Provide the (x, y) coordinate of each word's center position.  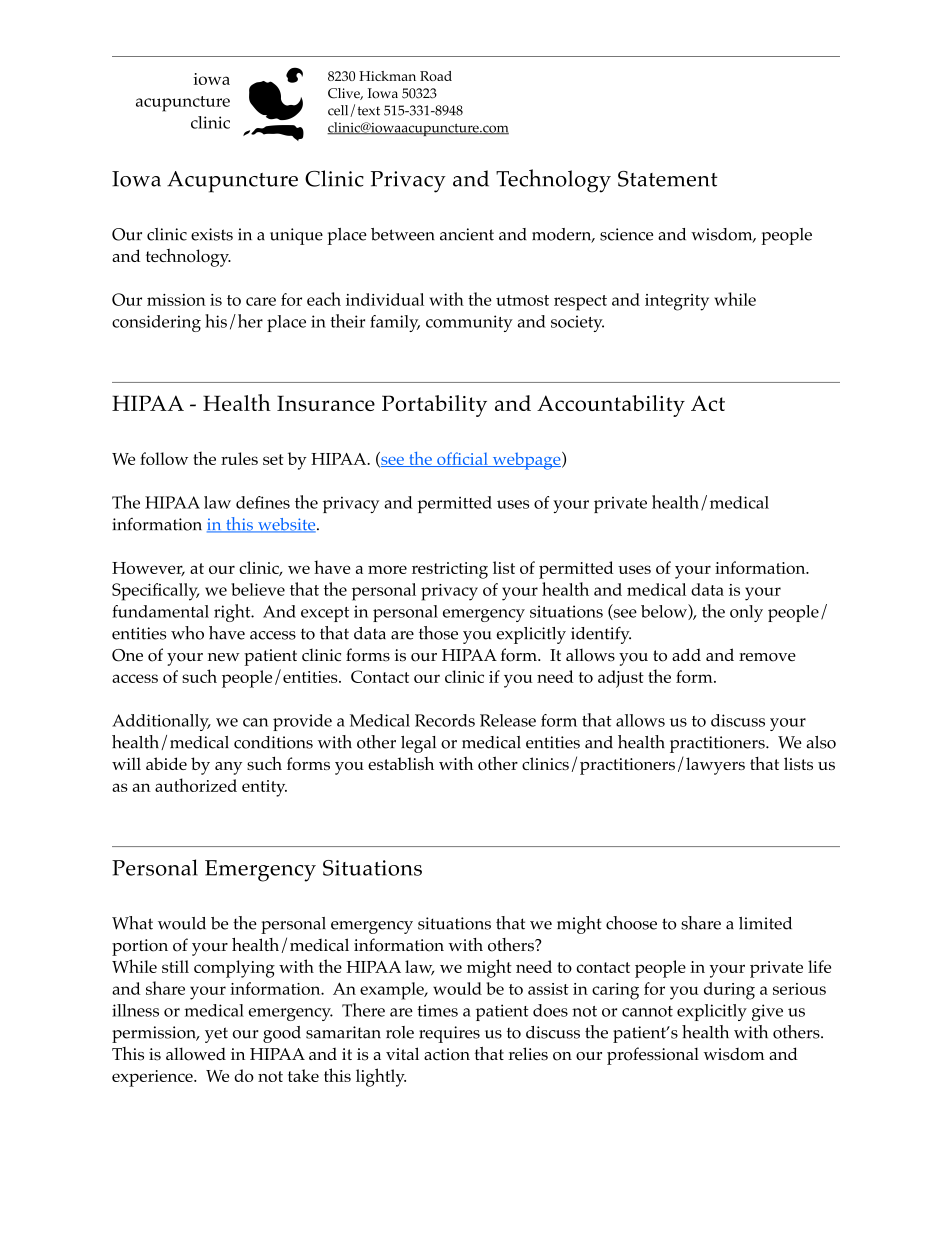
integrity (677, 302)
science (626, 234)
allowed (196, 1054)
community (469, 323)
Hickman (387, 76)
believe (258, 589)
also (821, 742)
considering (156, 323)
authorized (196, 785)
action (447, 1054)
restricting (450, 570)
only (746, 613)
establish (401, 763)
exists (212, 234)
